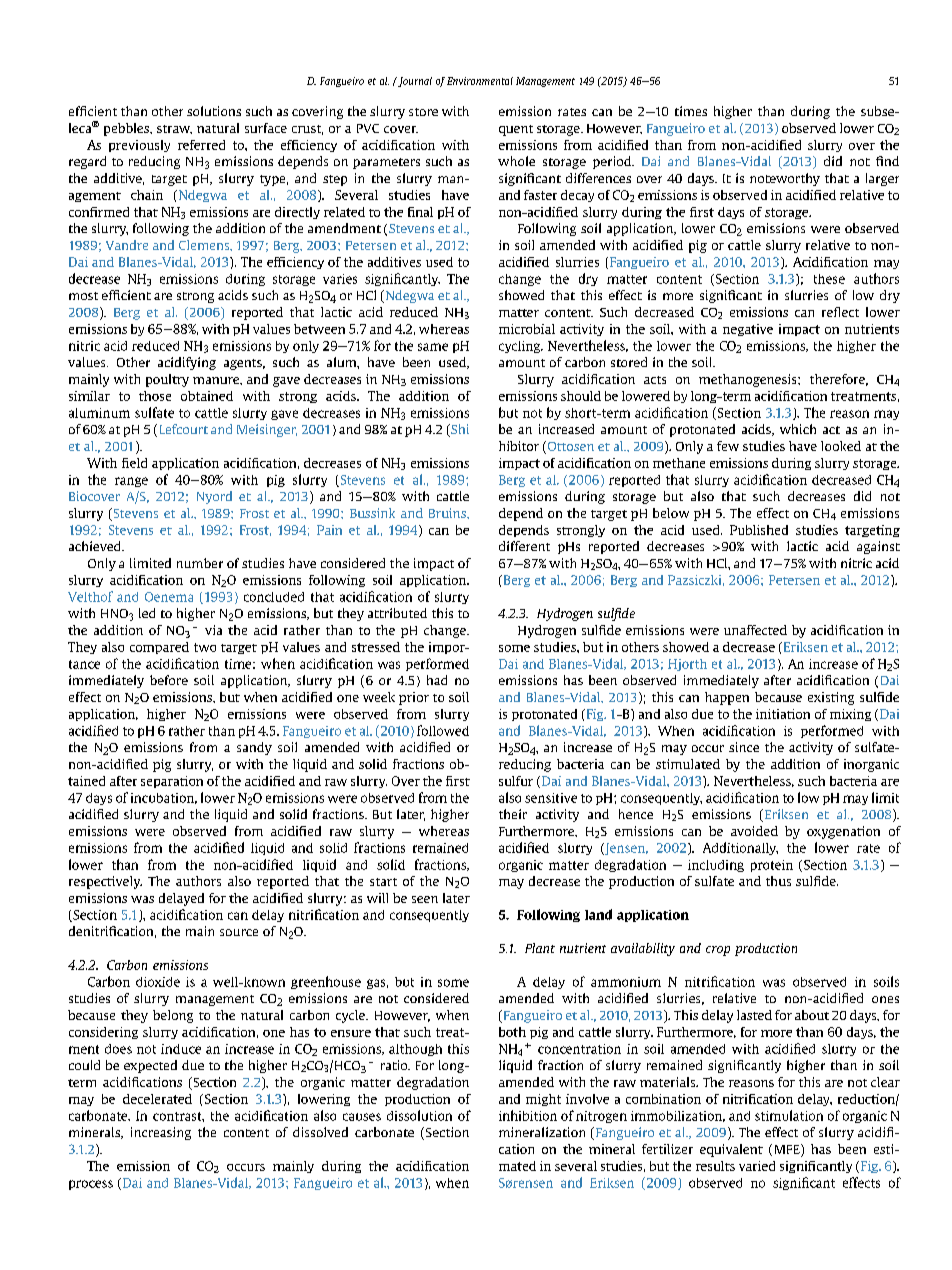 Image resolution: width=952 pixels, height=1270 pixels. Describe the element at coordinates (798, 429) in the page. I see `which` at that location.
